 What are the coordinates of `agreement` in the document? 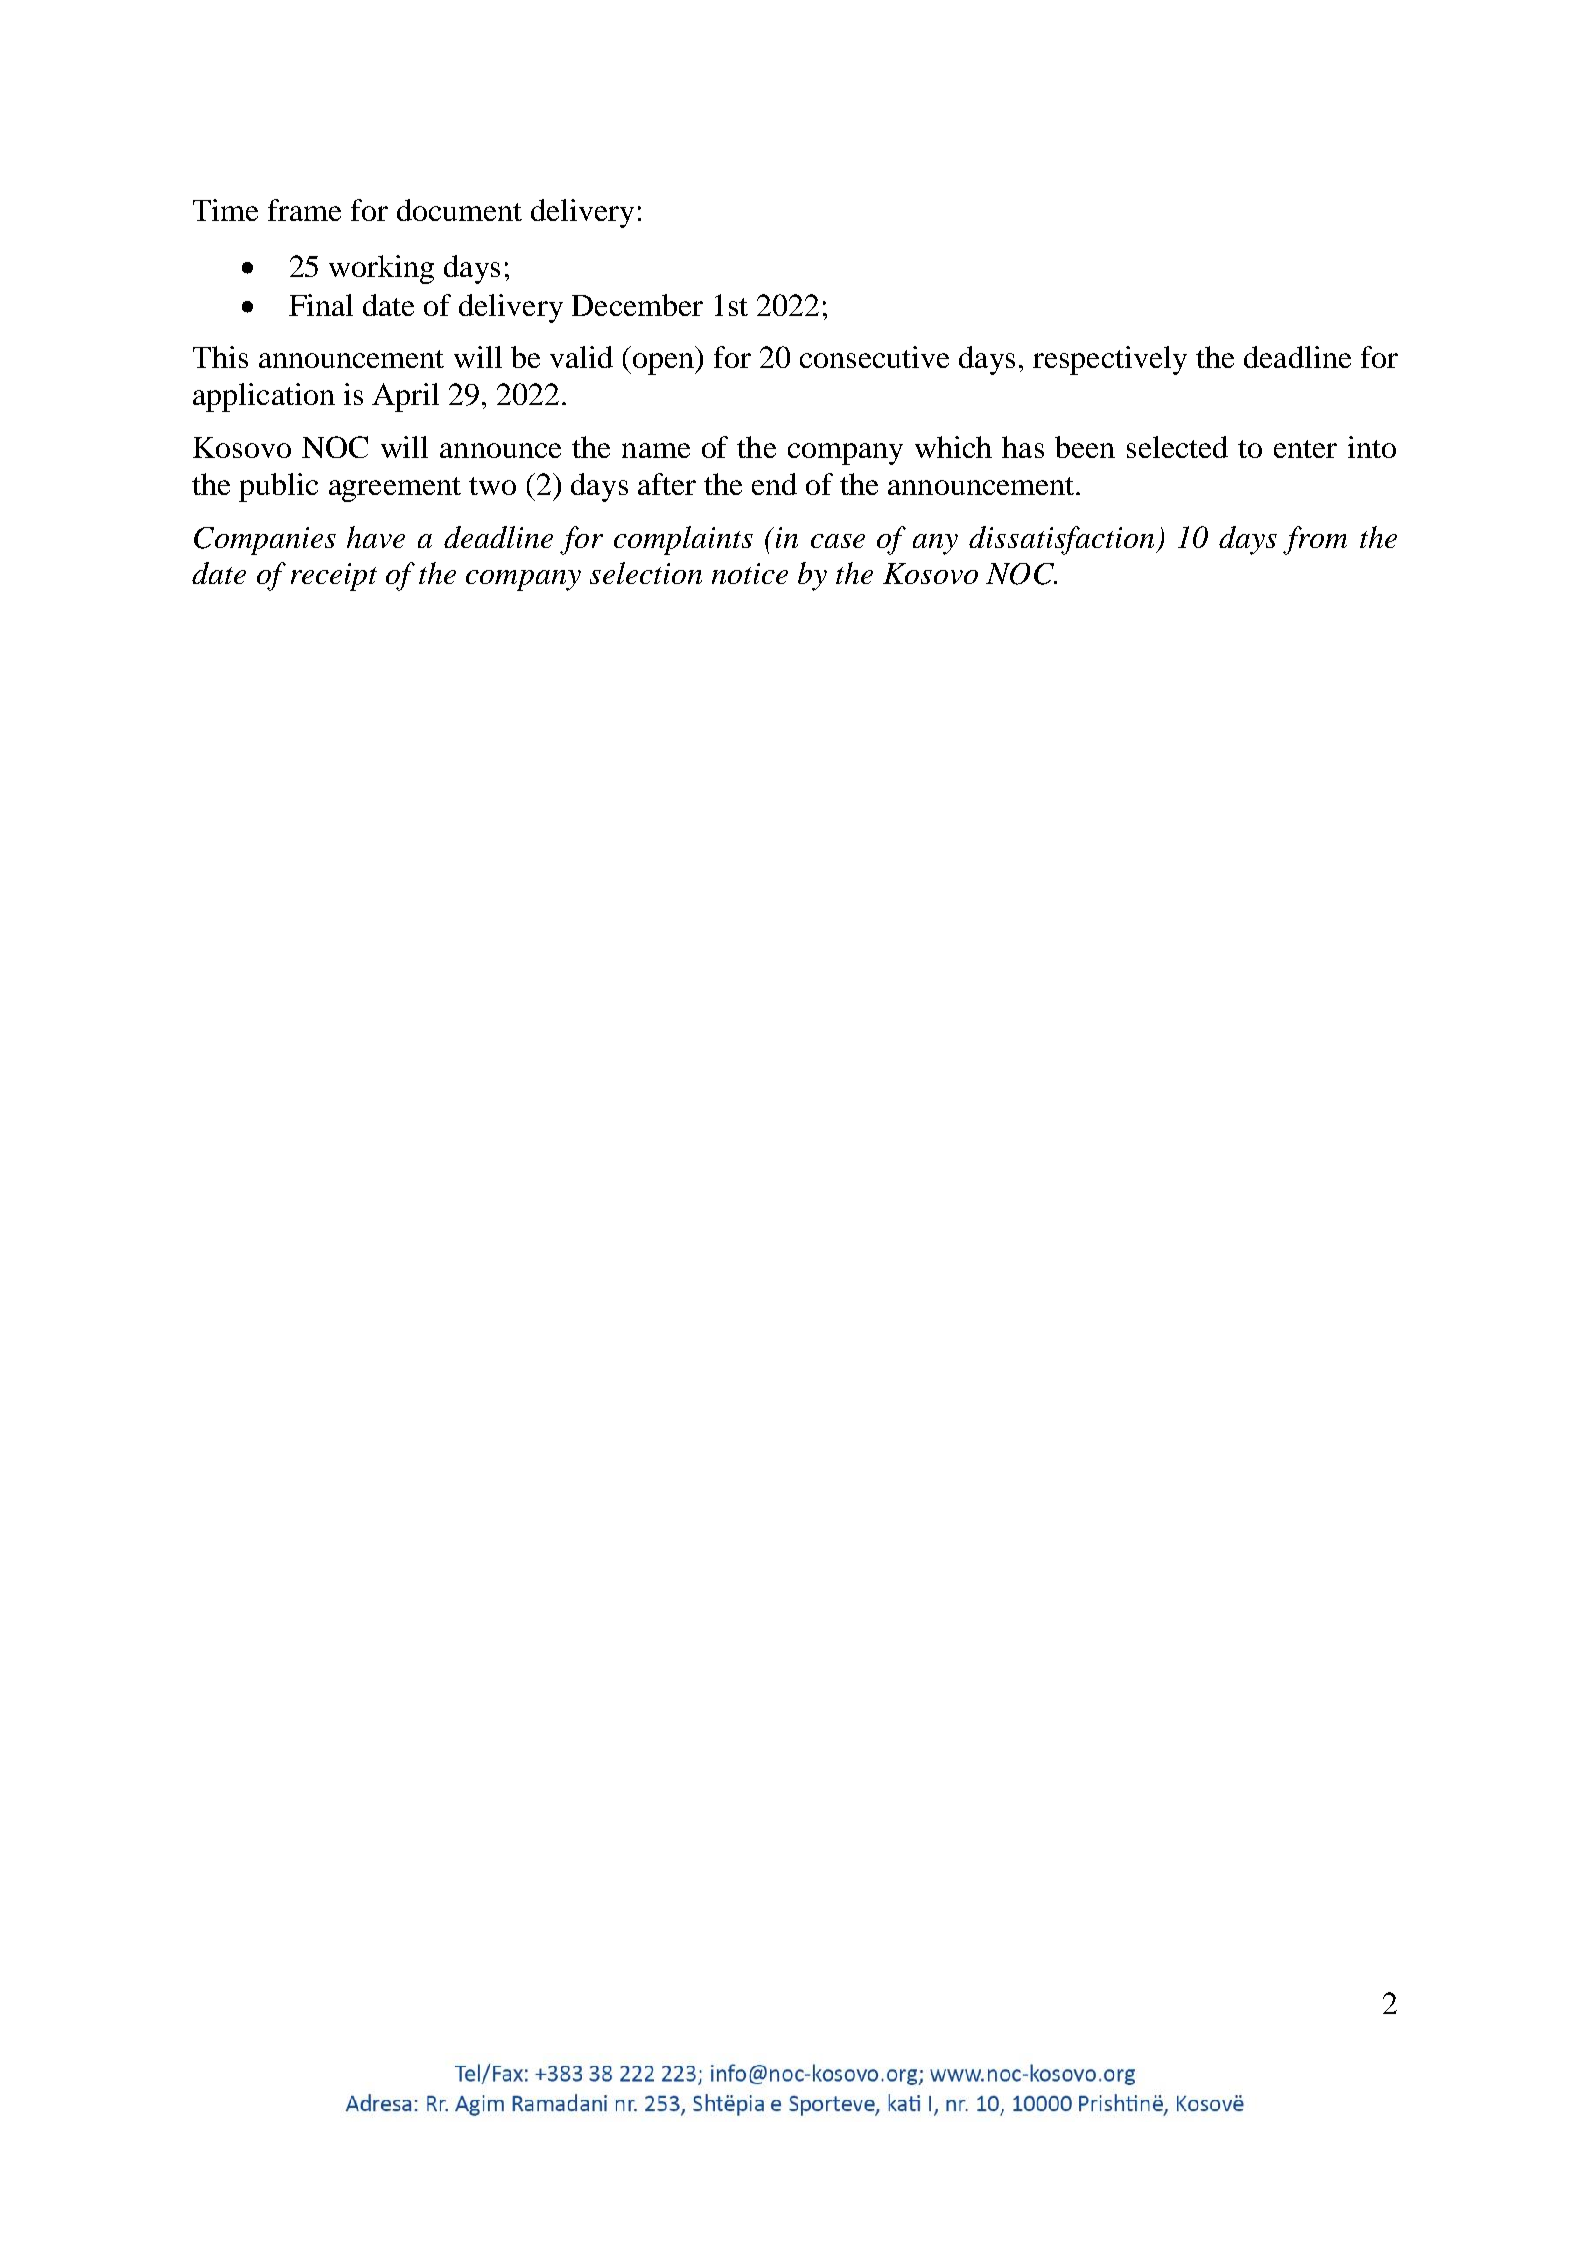 It's located at (395, 489).
